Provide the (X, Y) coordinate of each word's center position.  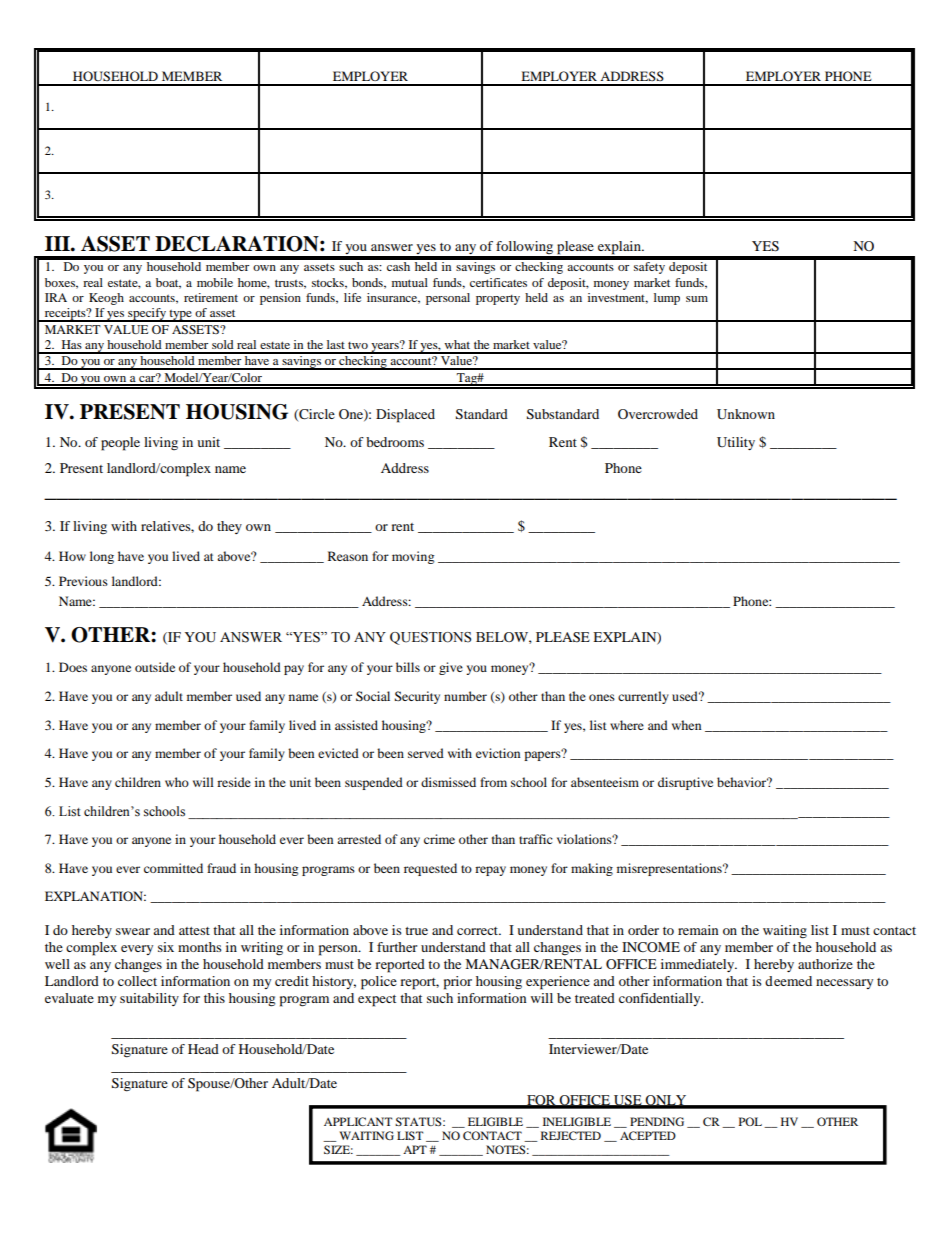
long (102, 557)
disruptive (685, 783)
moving (413, 557)
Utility (736, 443)
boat (168, 283)
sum (697, 299)
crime (439, 839)
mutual (410, 282)
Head (203, 1049)
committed (173, 868)
